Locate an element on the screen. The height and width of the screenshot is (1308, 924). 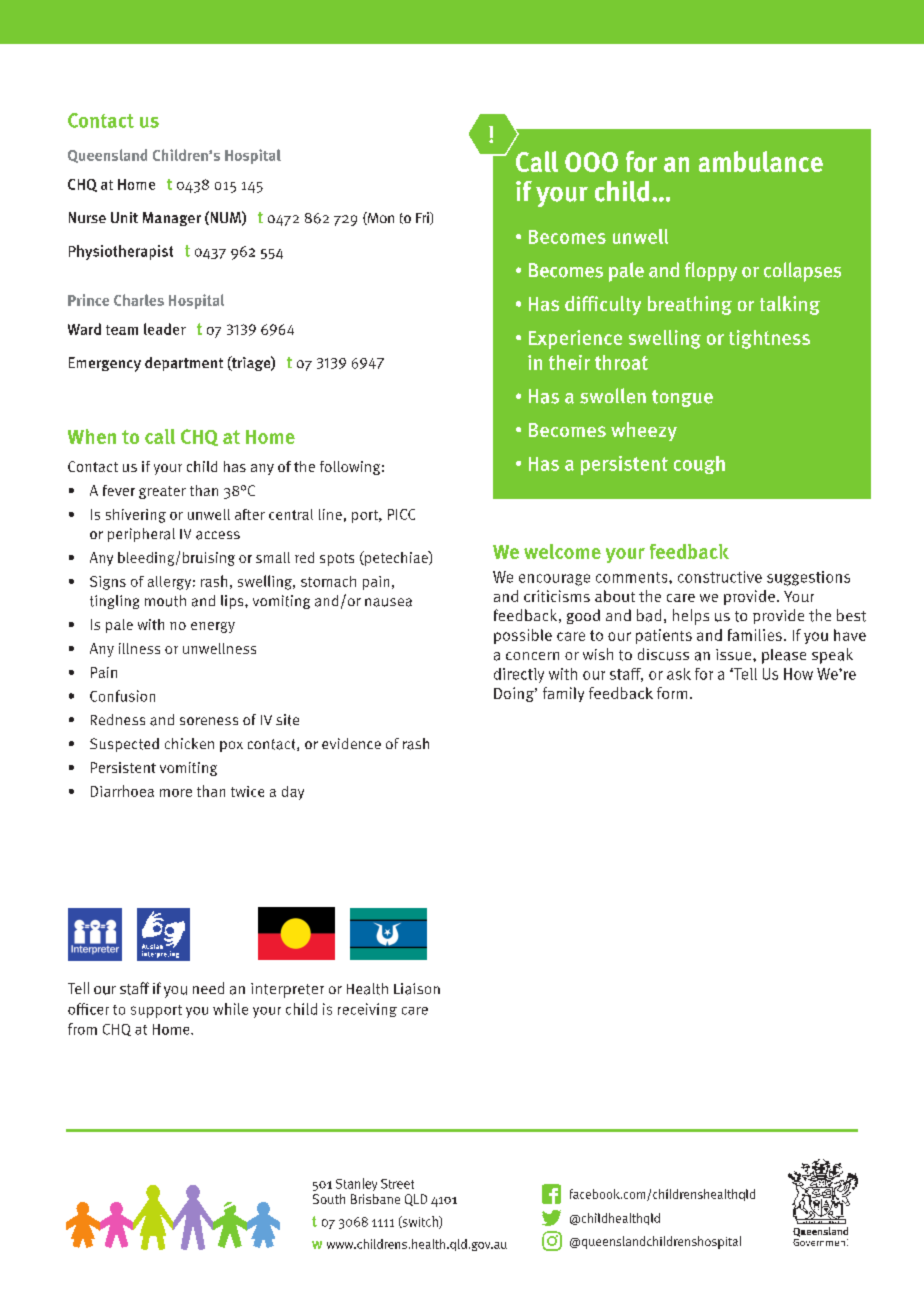
South is located at coordinates (329, 1199).
